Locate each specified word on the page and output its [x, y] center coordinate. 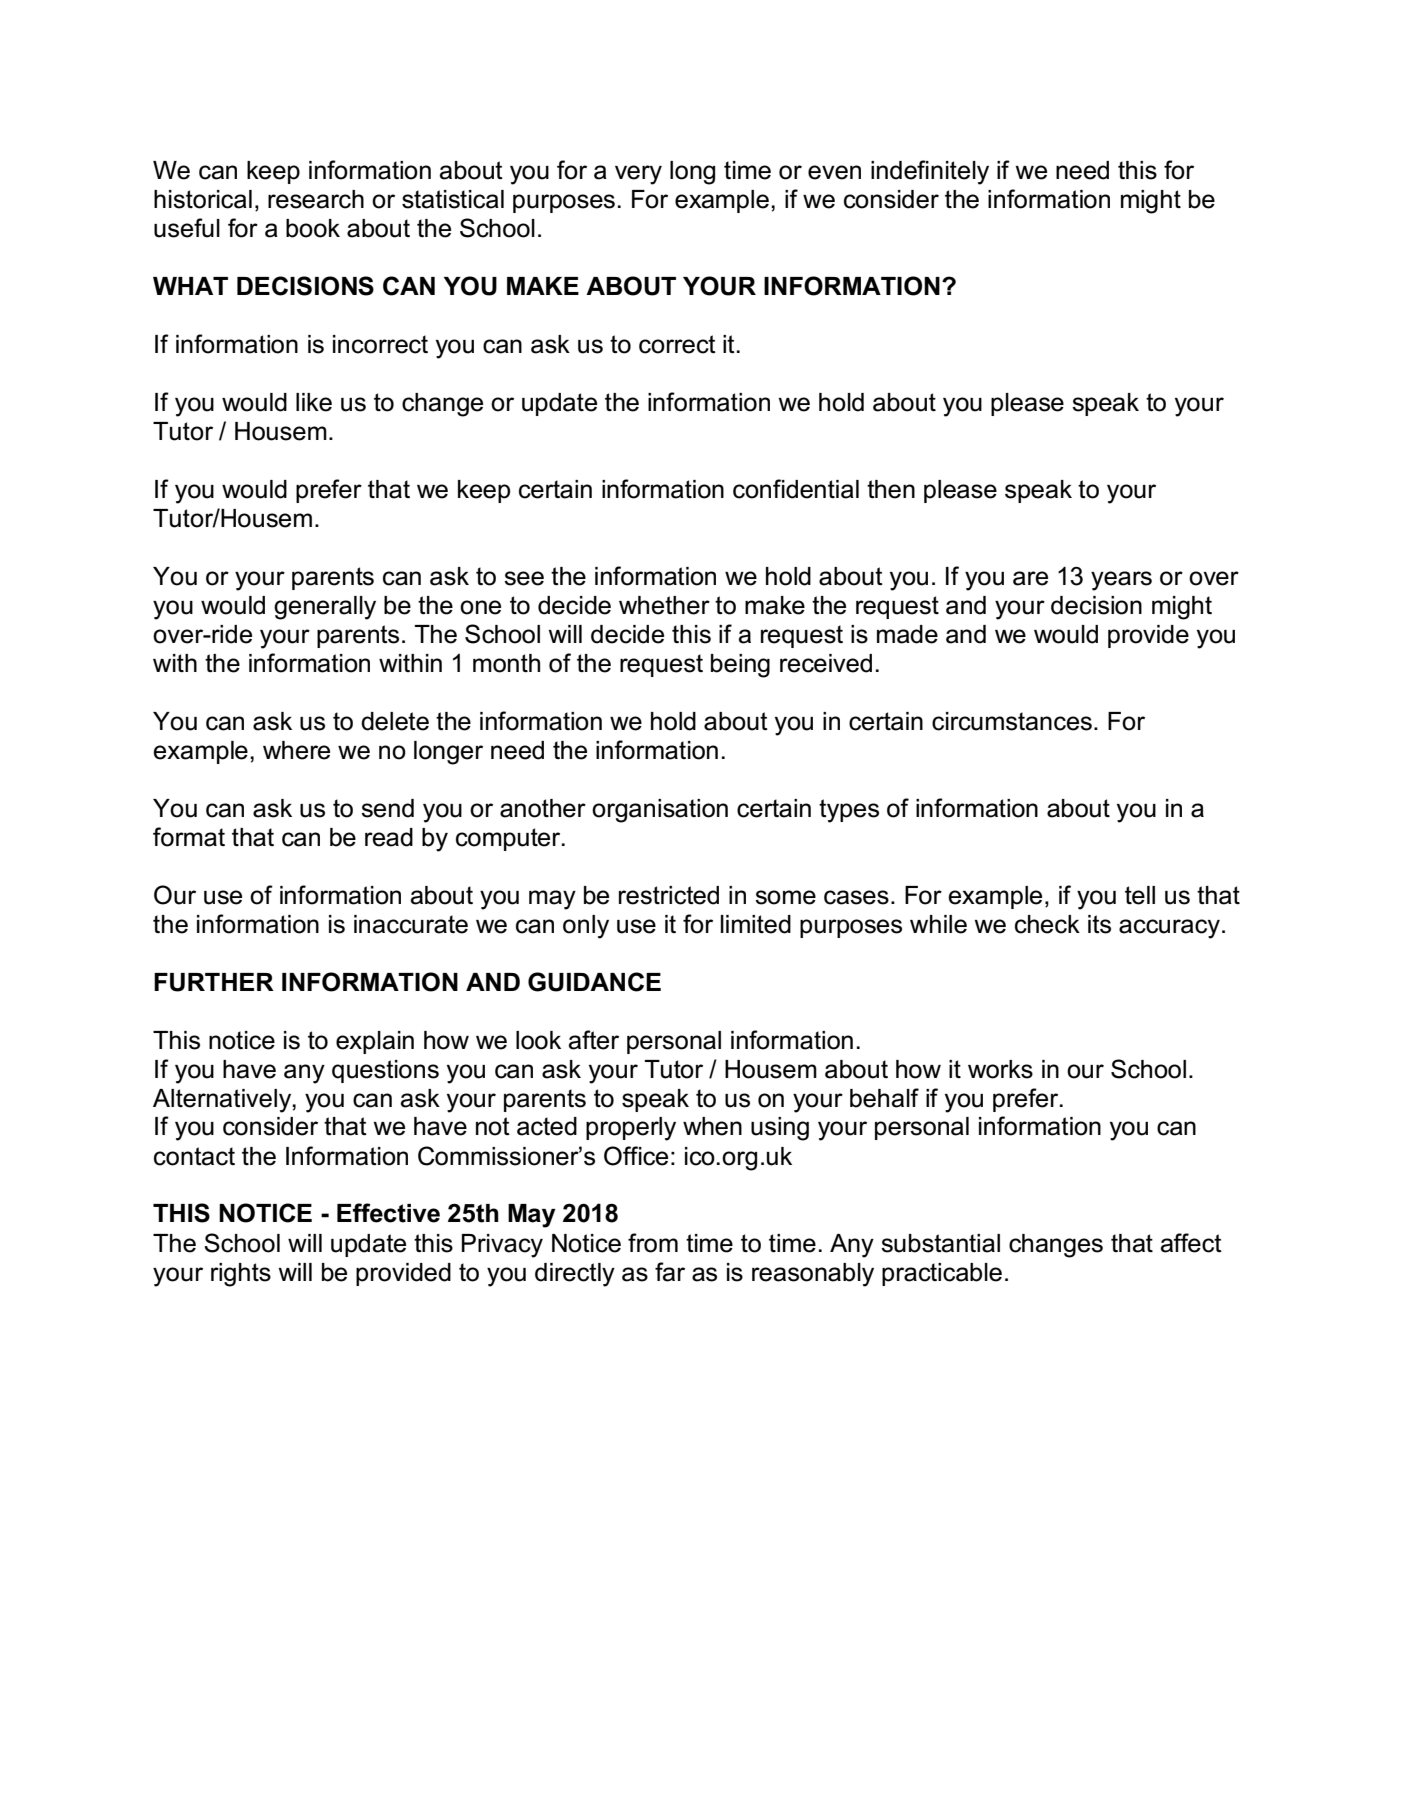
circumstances [1012, 721]
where [296, 750]
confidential [796, 489]
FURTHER [214, 982]
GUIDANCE [594, 982]
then [891, 489]
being [740, 666]
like [314, 402]
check [1047, 924]
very [638, 175]
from [653, 1243]
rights [241, 1275]
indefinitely [930, 172]
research [316, 199]
